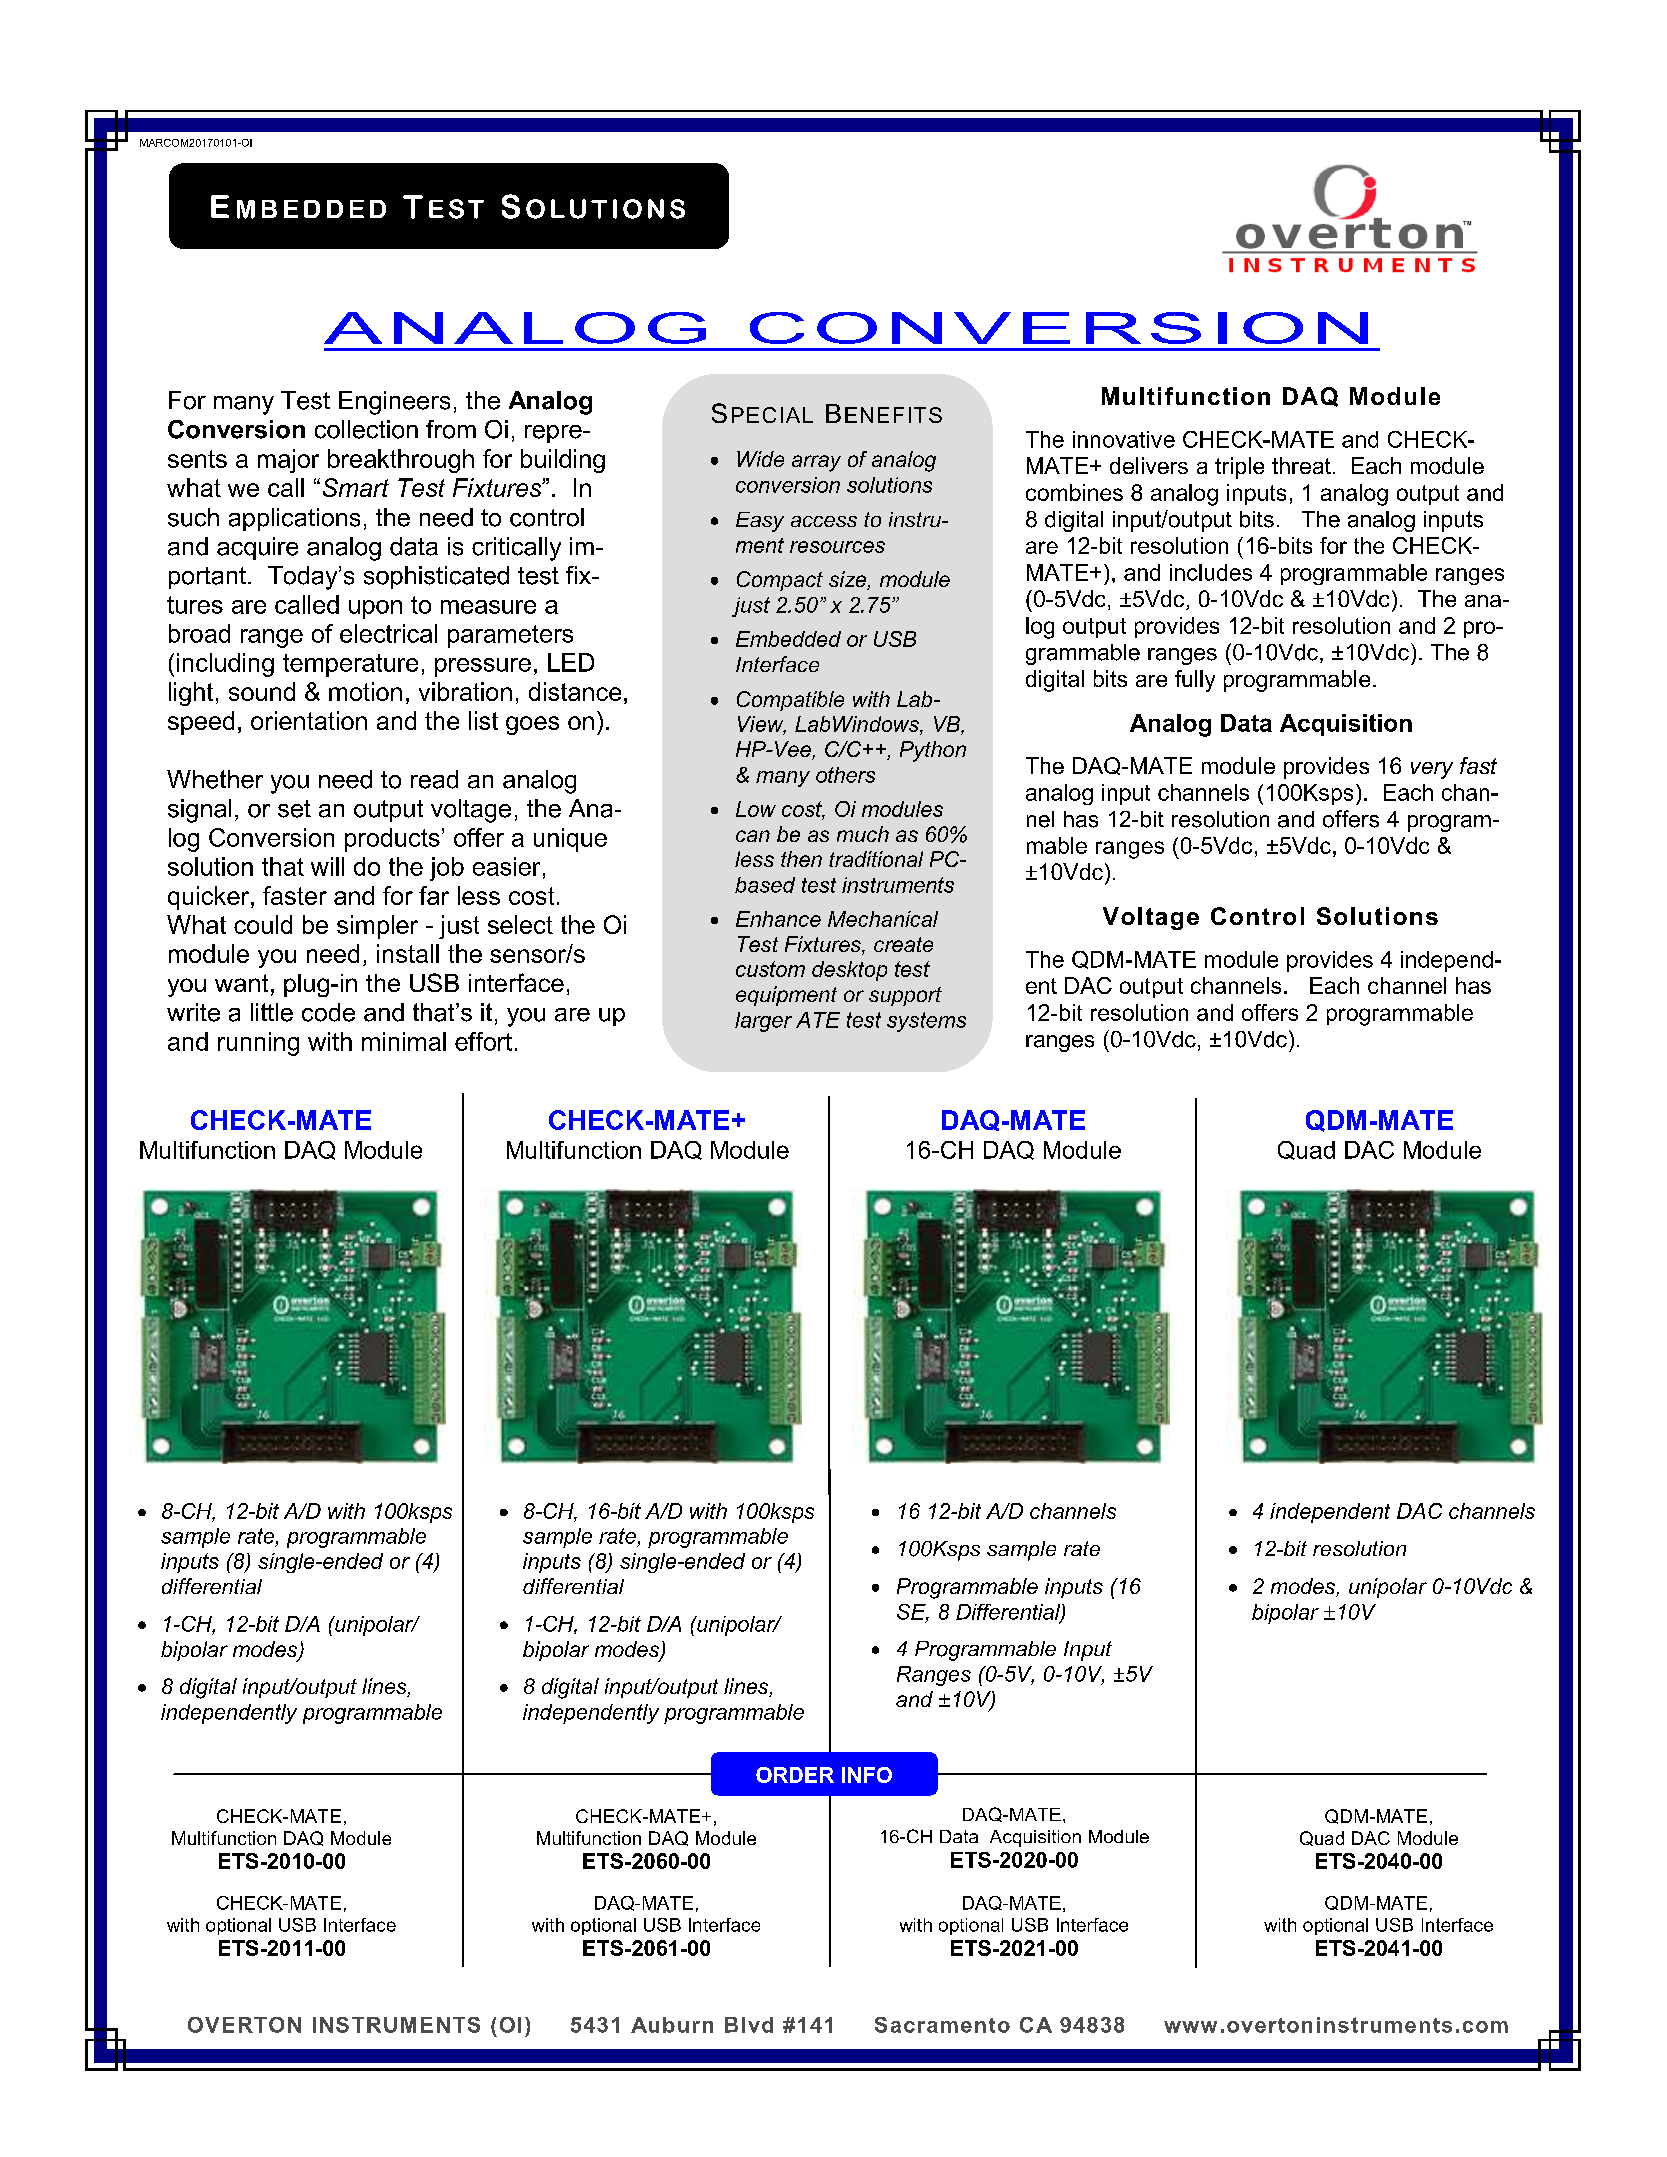 The height and width of the screenshot is (2157, 1667). What do you see at coordinates (404, 1041) in the screenshot?
I see `minimal` at bounding box center [404, 1041].
